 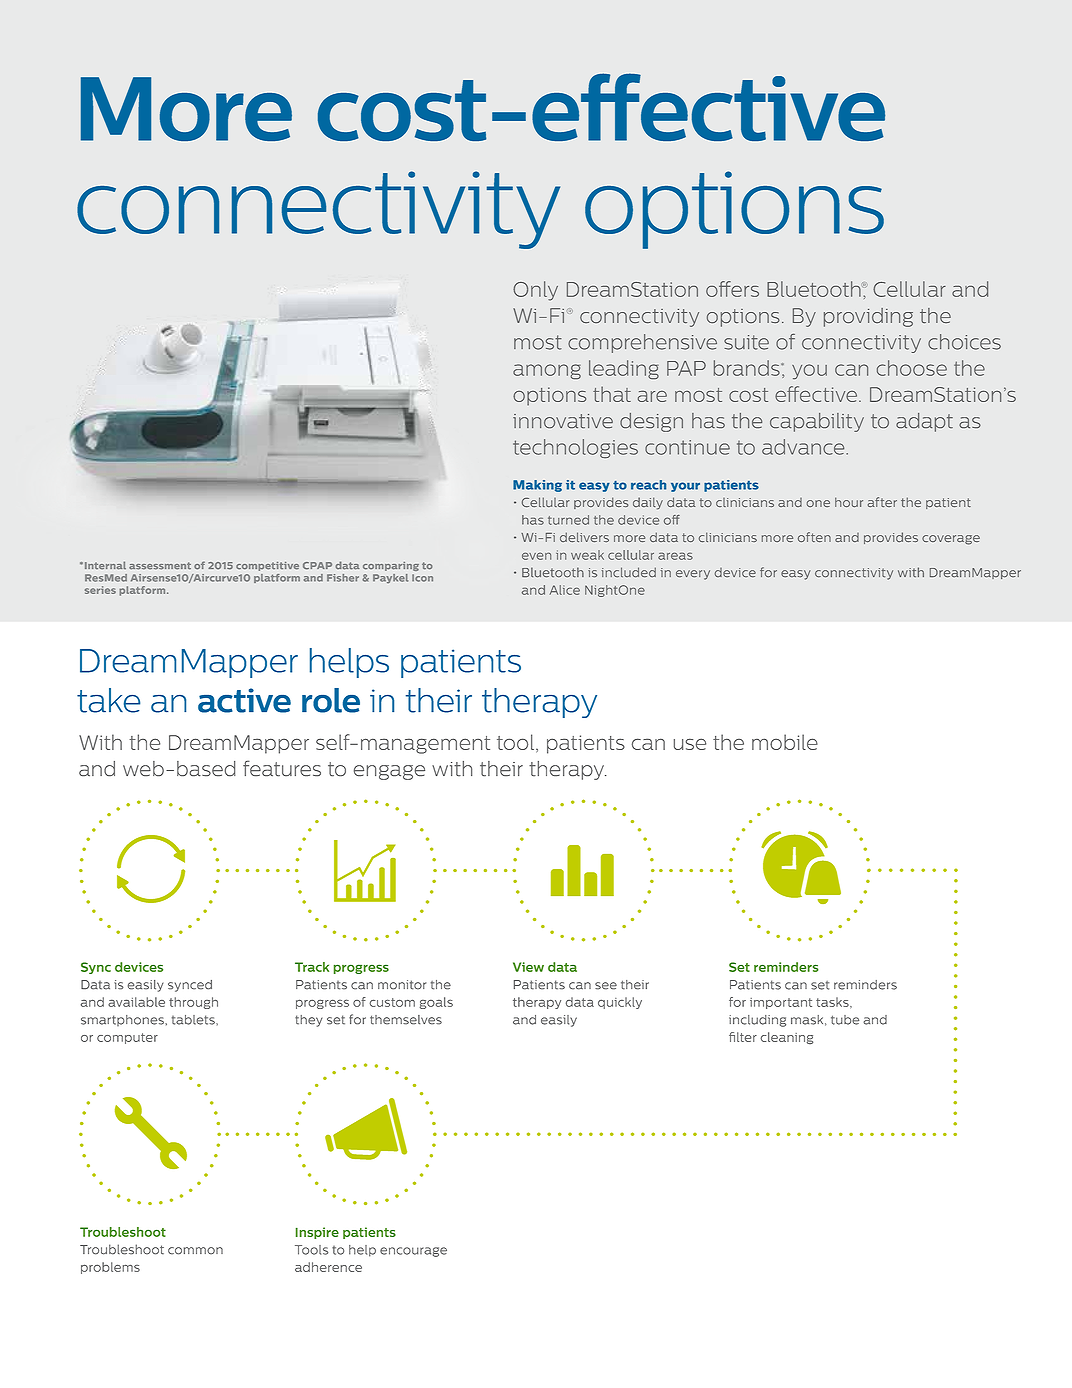 What do you see at coordinates (786, 1038) in the screenshot?
I see `cleaning` at bounding box center [786, 1038].
